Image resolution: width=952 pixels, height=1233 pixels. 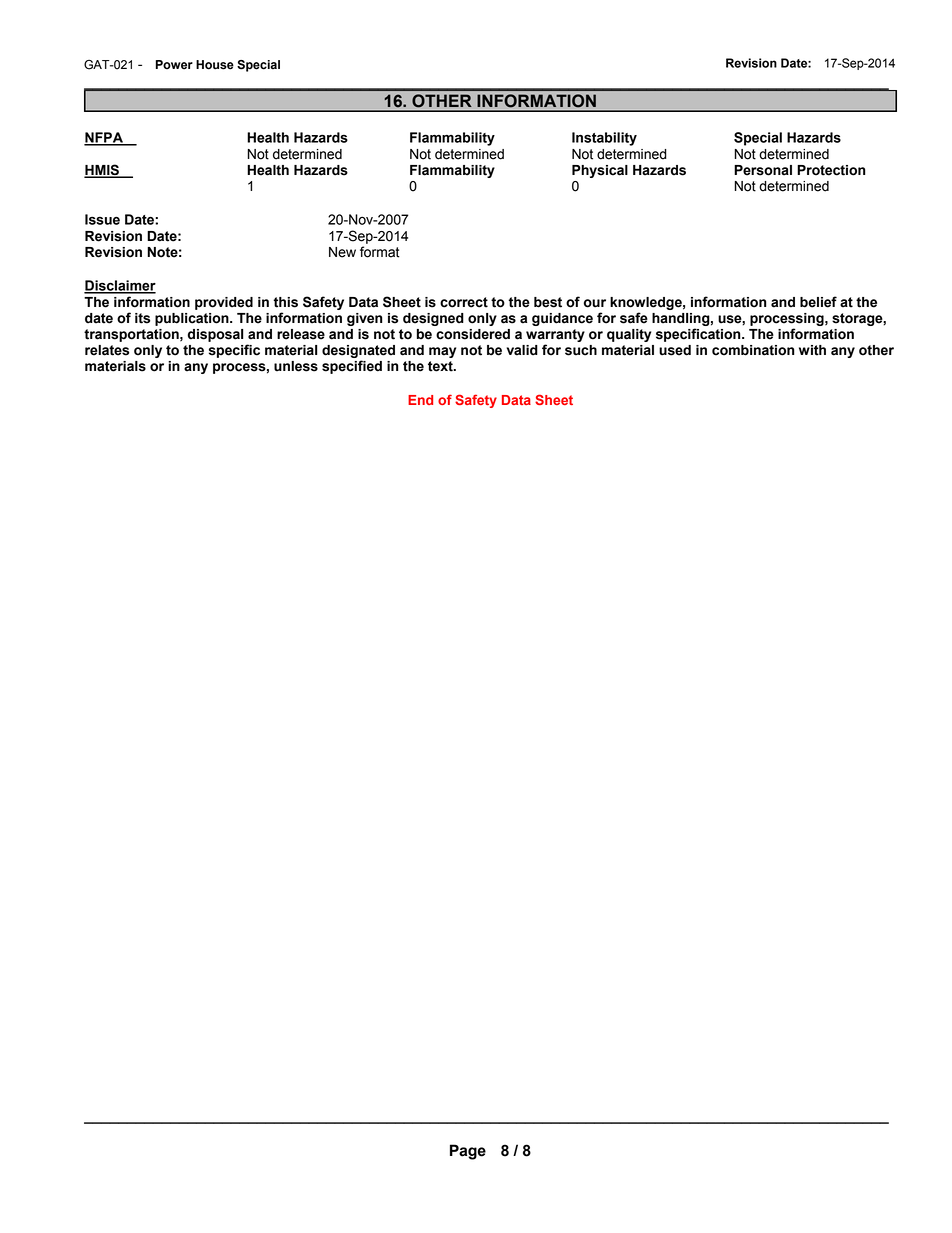 What do you see at coordinates (812, 350) in the screenshot?
I see `with` at bounding box center [812, 350].
